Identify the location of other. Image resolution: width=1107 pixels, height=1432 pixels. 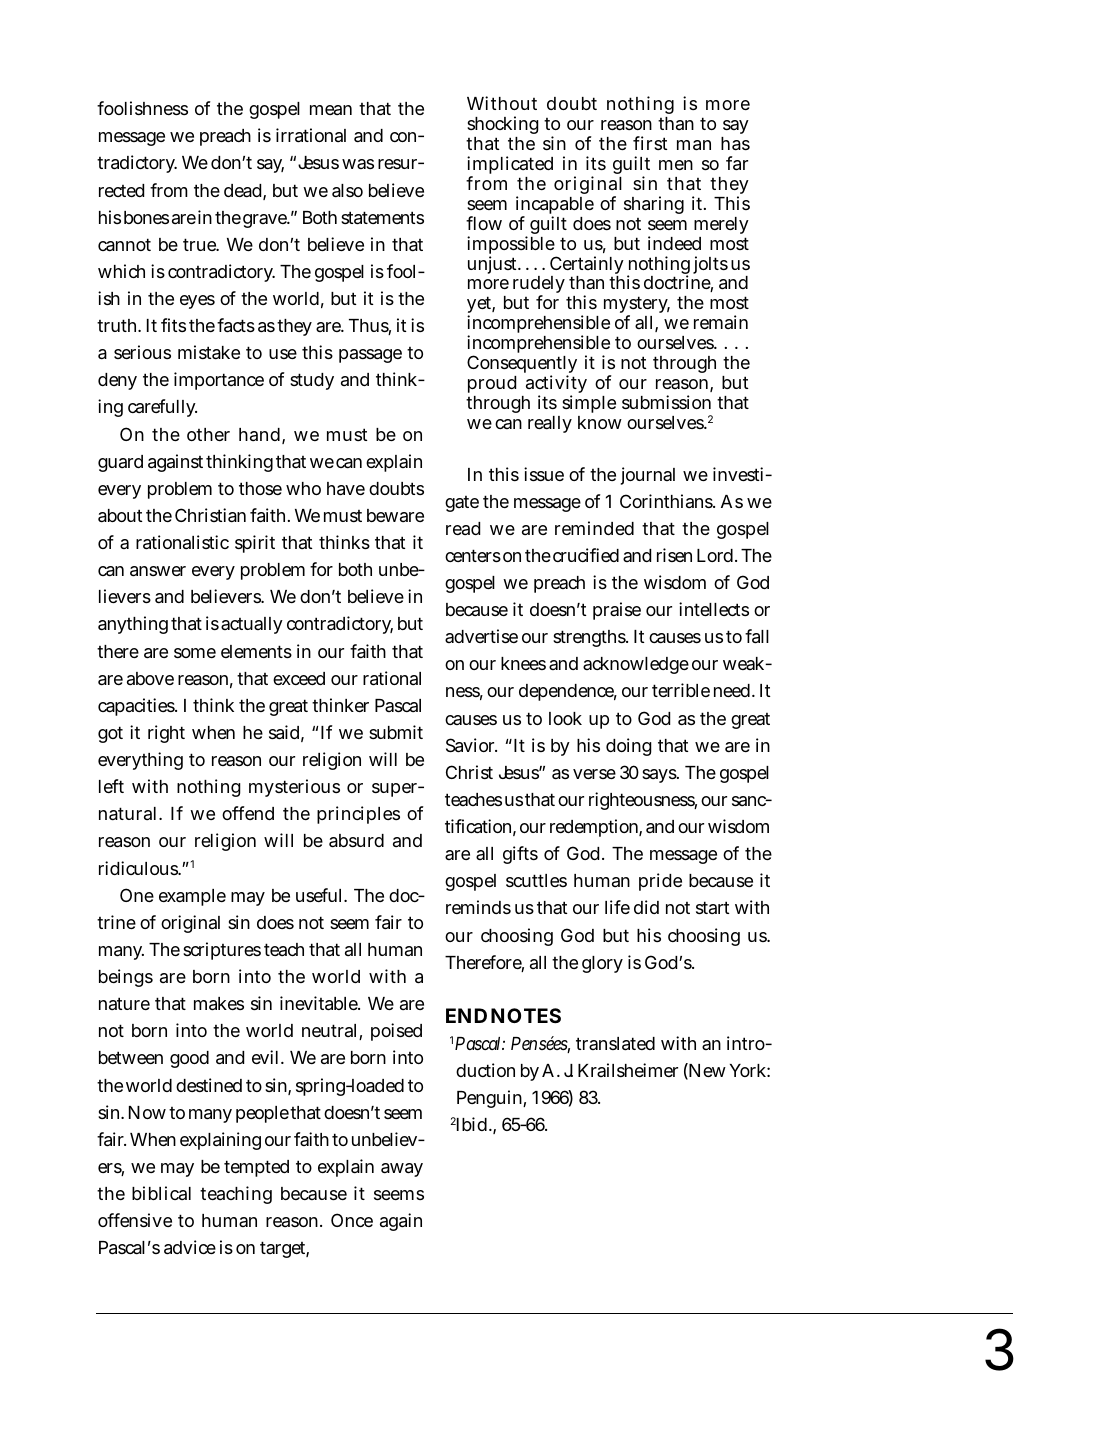
(208, 434).
